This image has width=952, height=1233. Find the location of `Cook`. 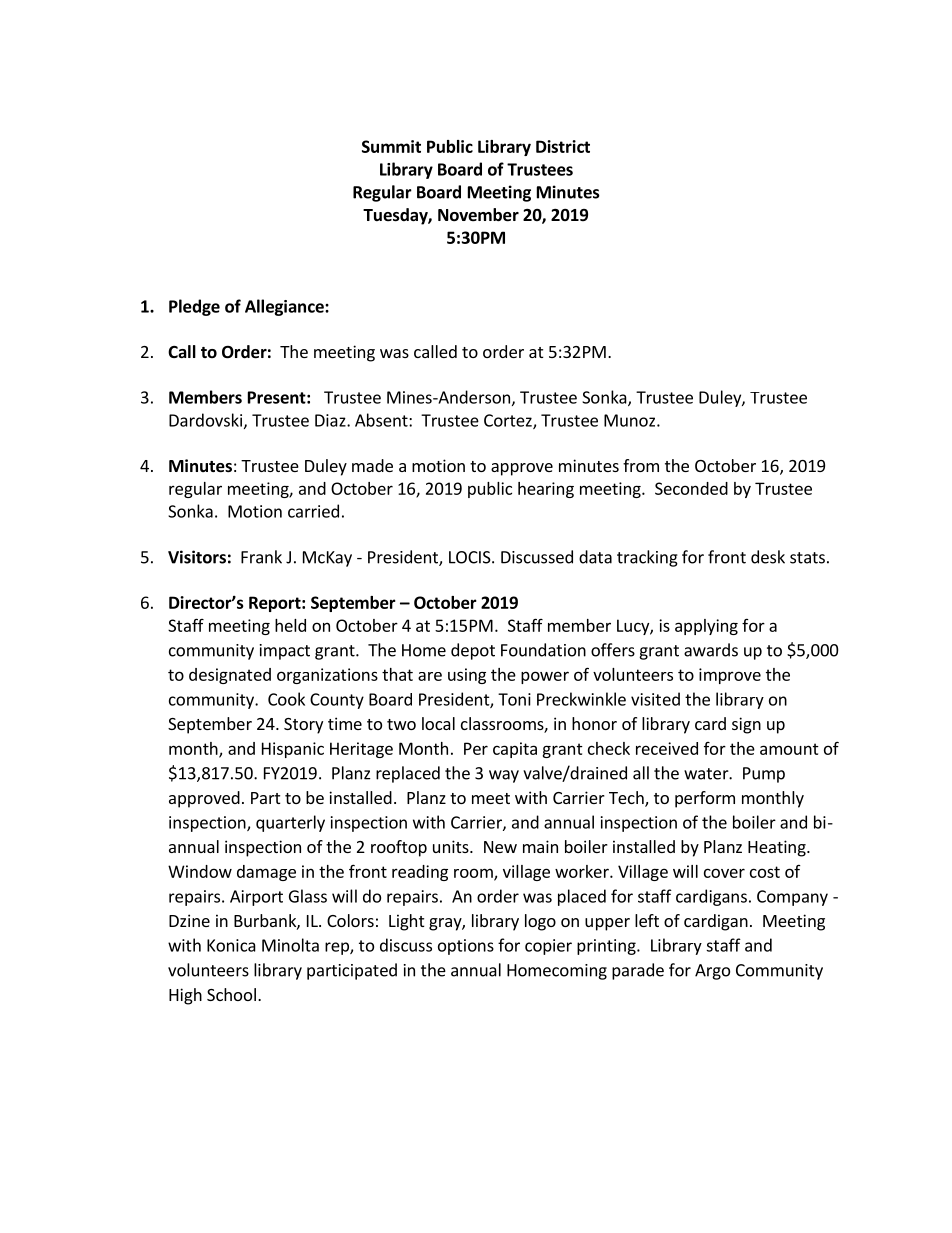

Cook is located at coordinates (286, 699).
